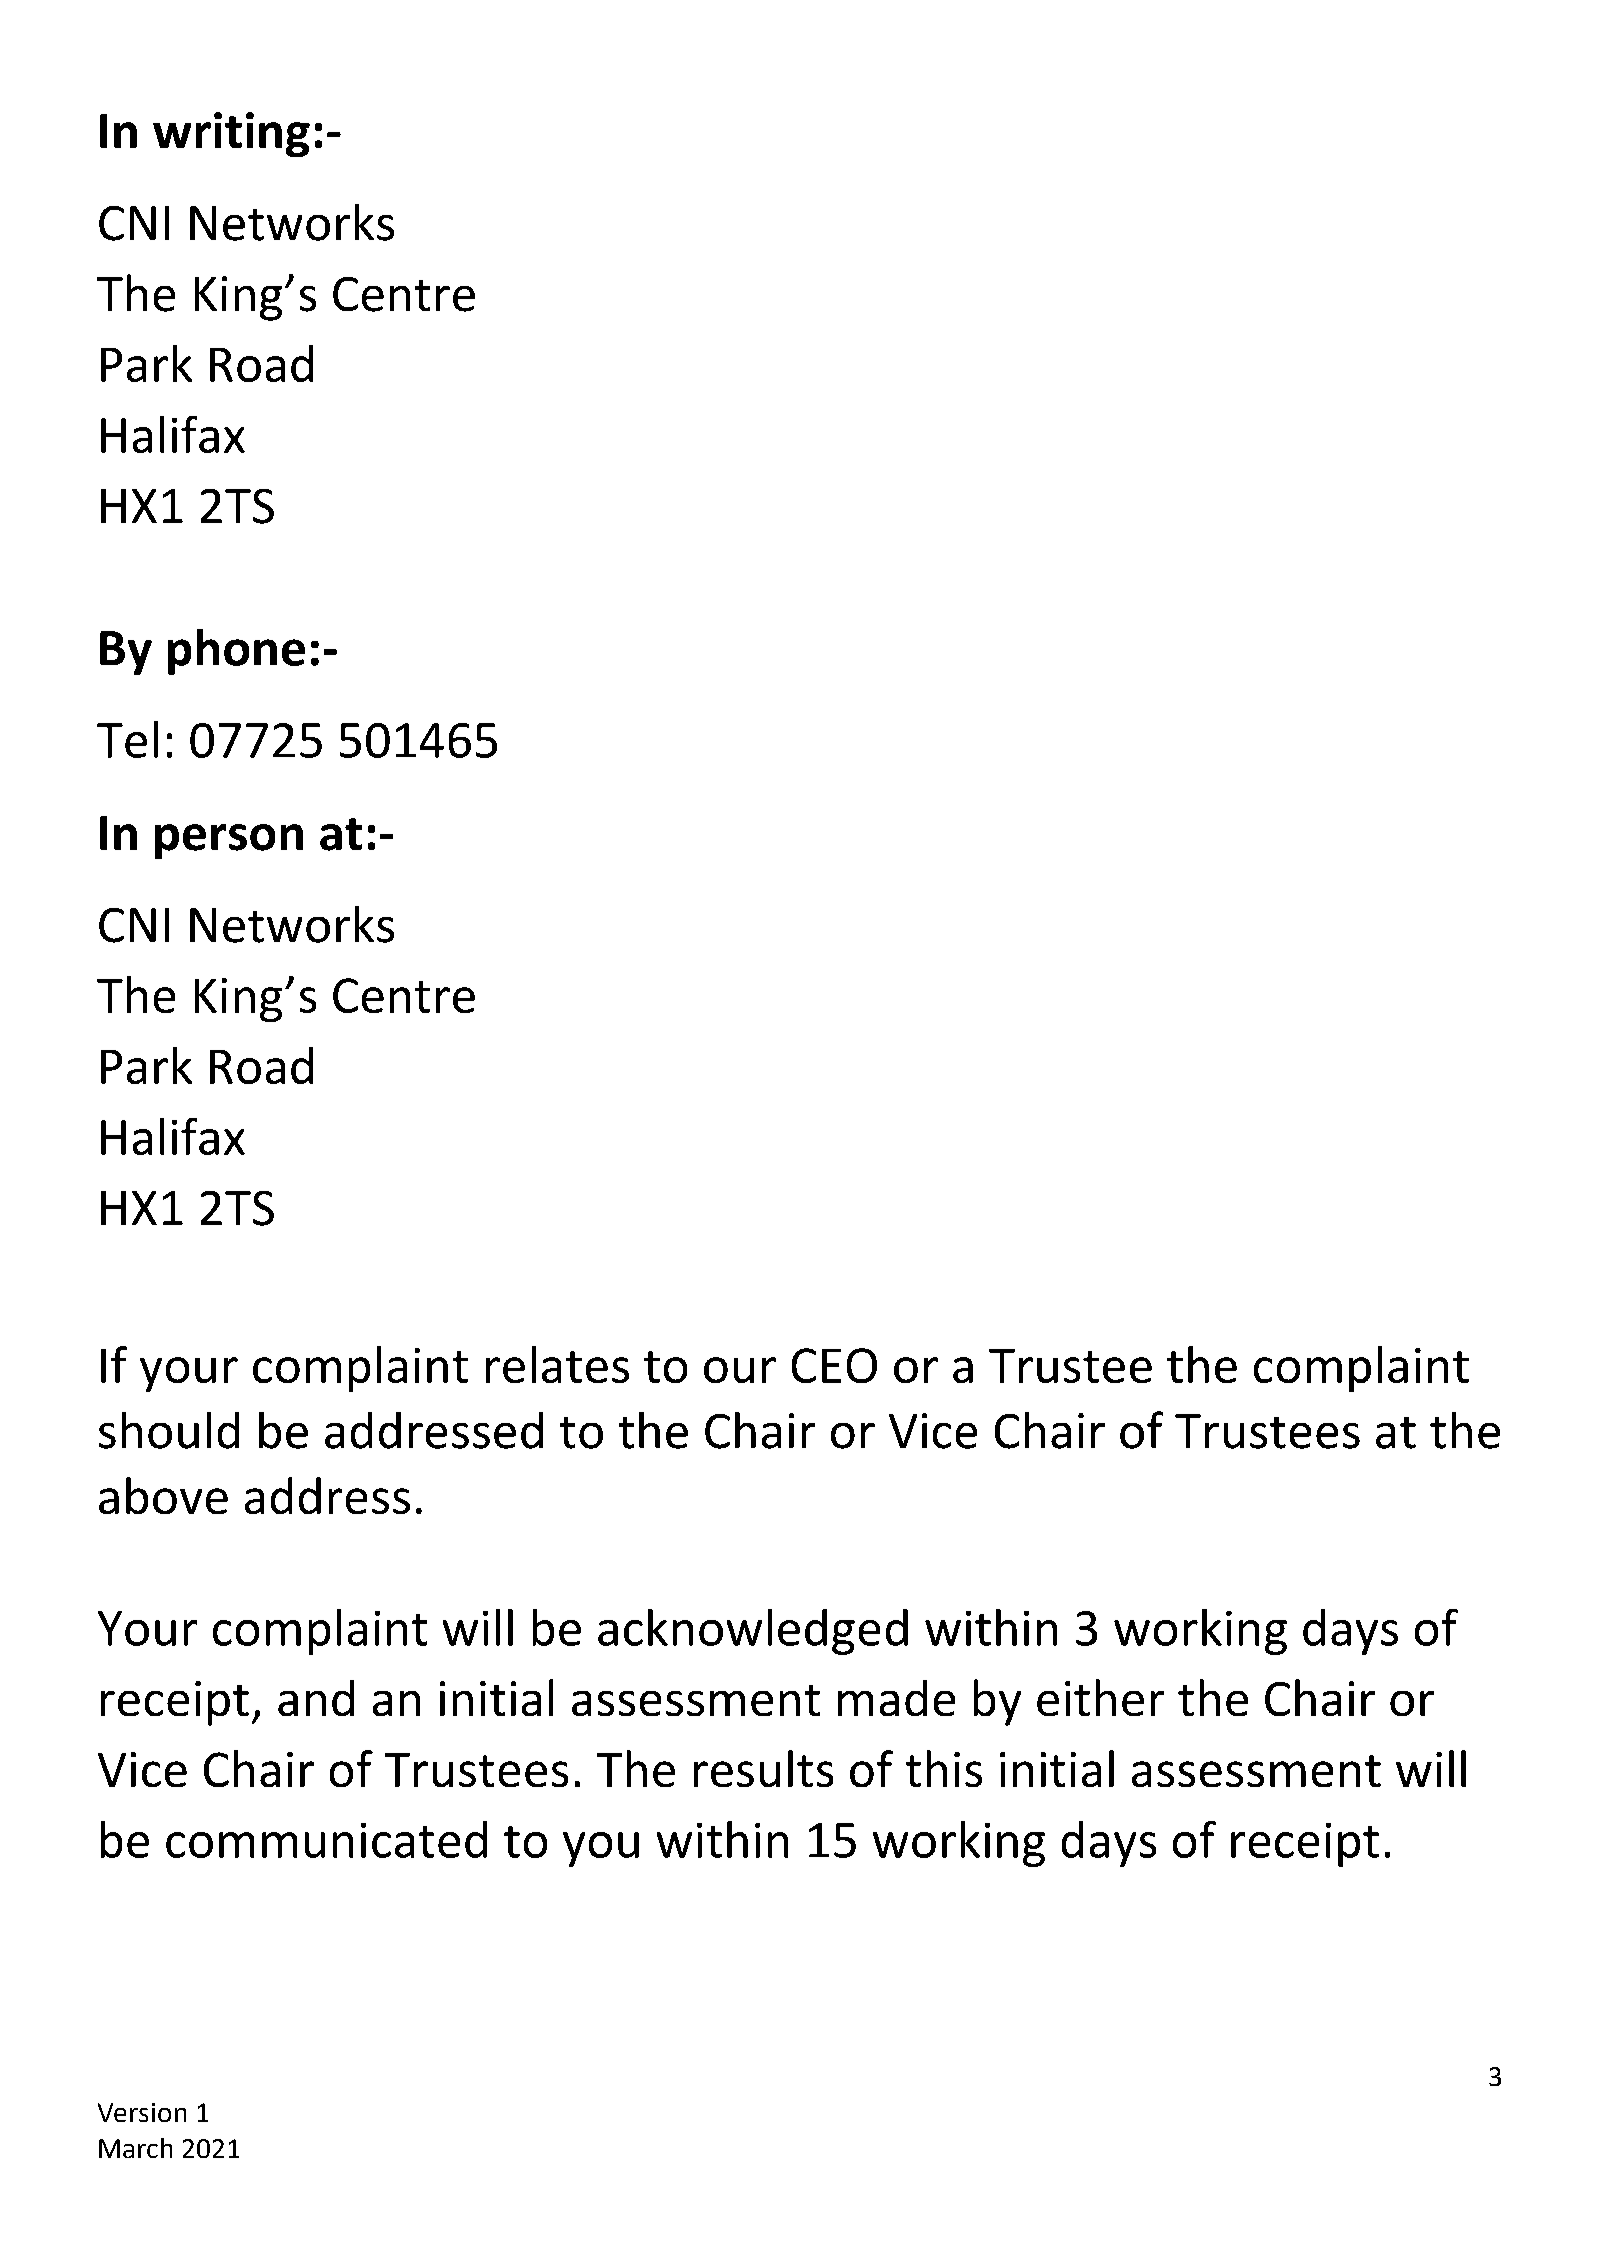 The height and width of the screenshot is (2261, 1599). I want to click on communicated, so click(326, 1839).
